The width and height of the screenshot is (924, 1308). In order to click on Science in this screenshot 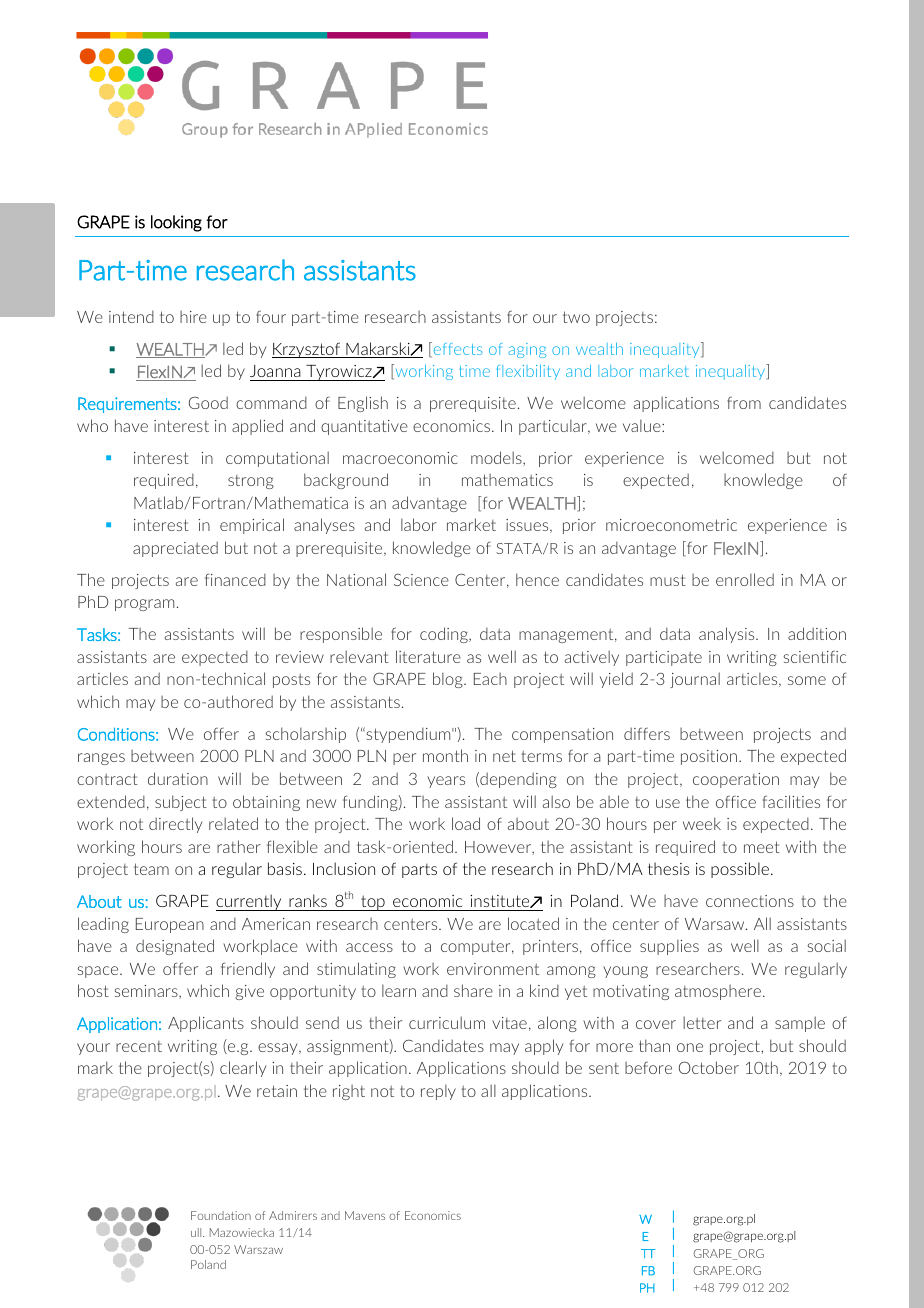, I will do `click(421, 580)`.
